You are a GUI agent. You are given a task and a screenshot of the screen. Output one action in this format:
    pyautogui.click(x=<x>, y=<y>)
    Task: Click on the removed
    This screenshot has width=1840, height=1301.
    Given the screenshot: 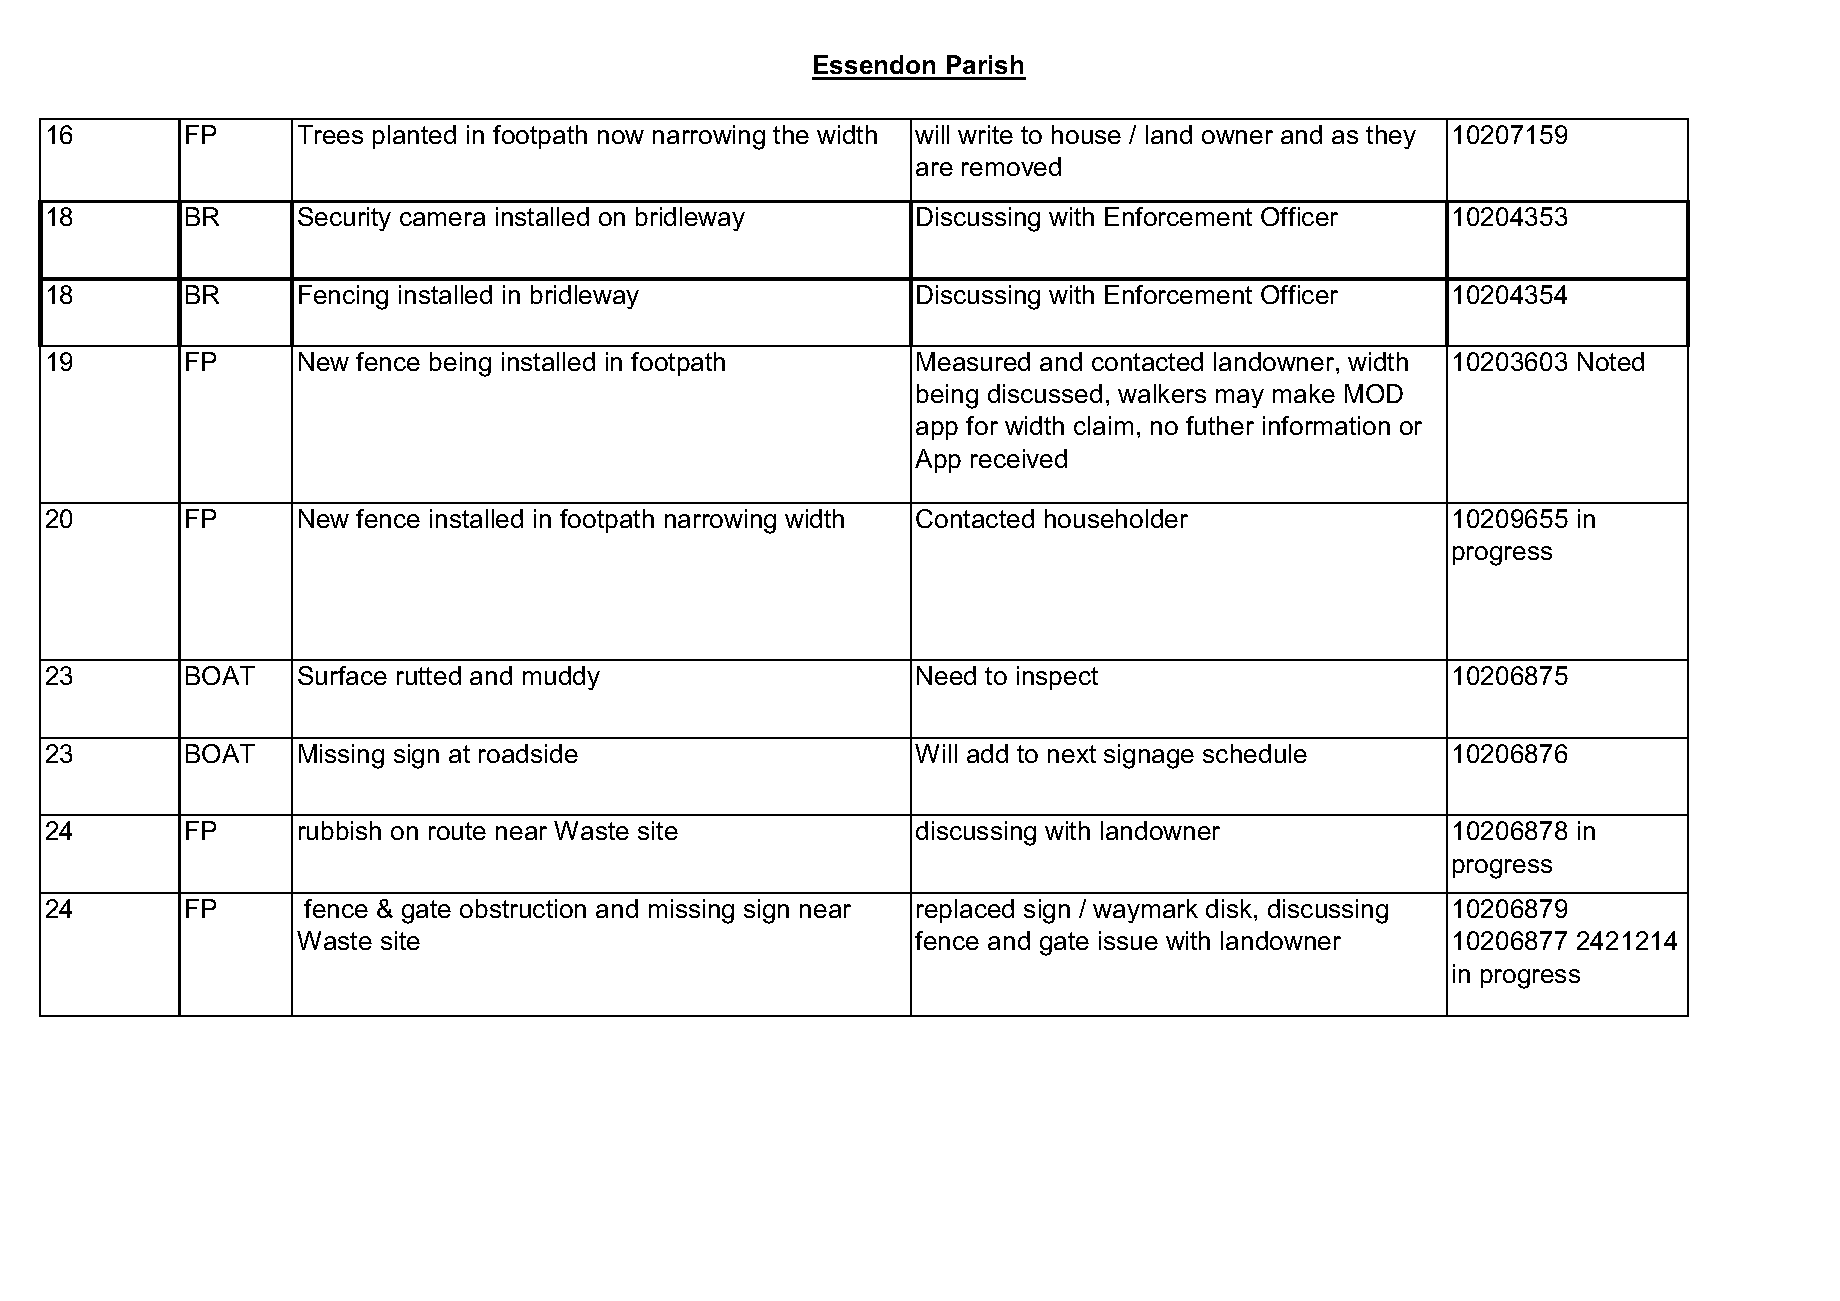 What is the action you would take?
    pyautogui.click(x=1011, y=166)
